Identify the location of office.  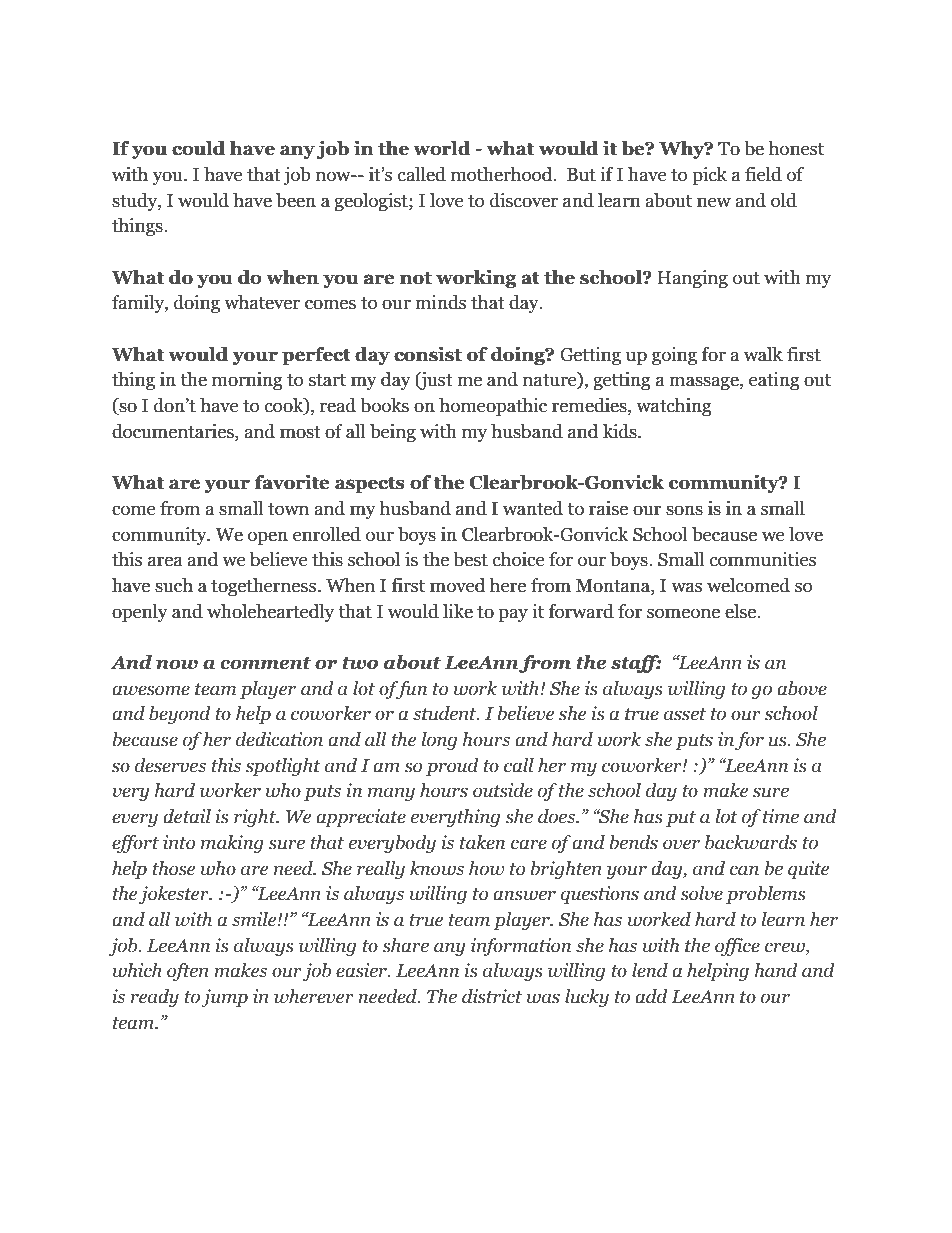
(737, 947).
